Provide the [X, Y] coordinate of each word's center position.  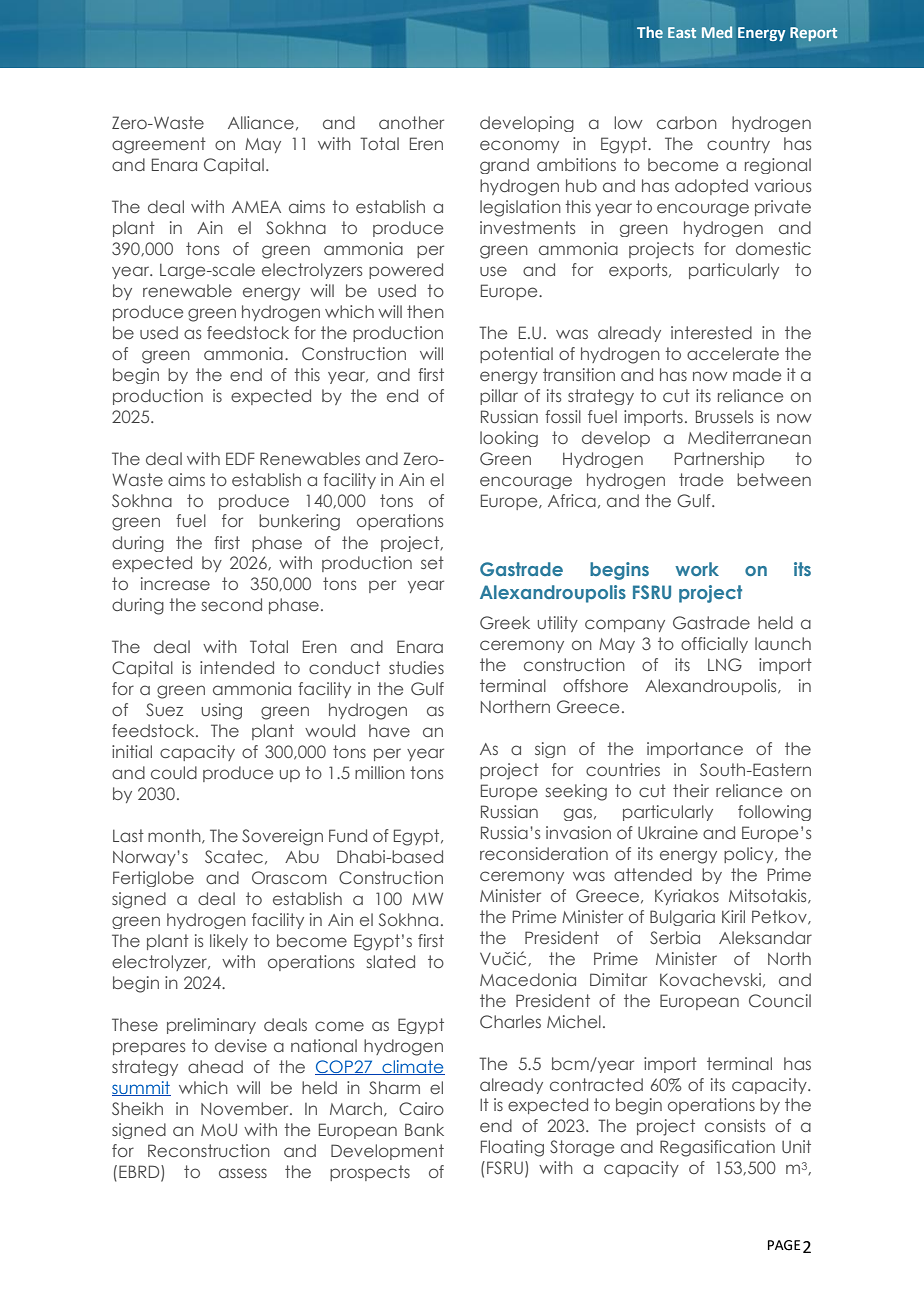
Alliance [261, 122]
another [411, 122]
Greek [505, 622]
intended [237, 667]
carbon [687, 122]
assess [243, 1173]
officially [714, 645]
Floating [512, 1148]
